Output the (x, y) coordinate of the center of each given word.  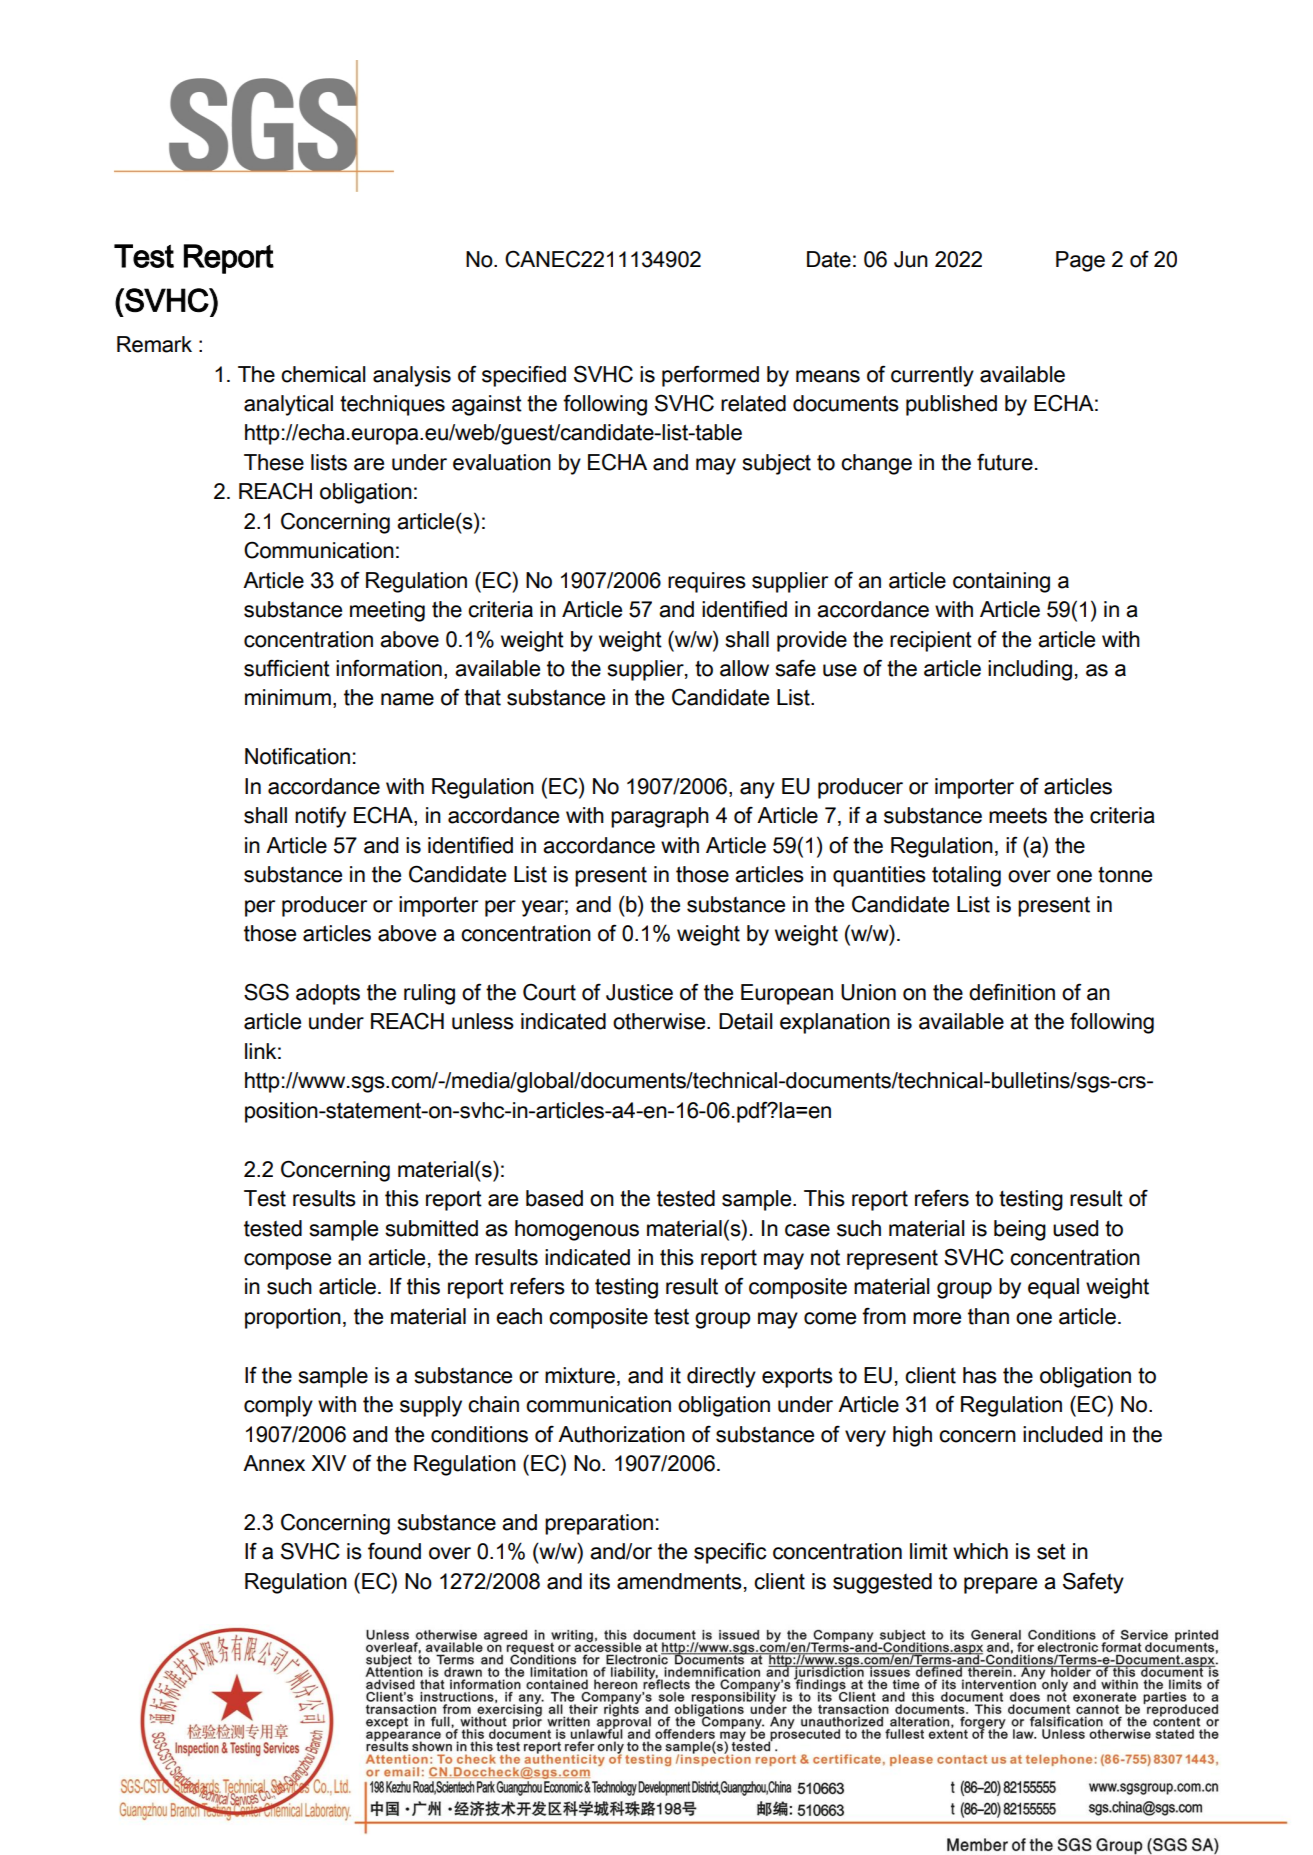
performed (710, 376)
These (274, 462)
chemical (323, 374)
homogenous (577, 1230)
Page (1080, 261)
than (988, 1316)
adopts (328, 994)
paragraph (660, 817)
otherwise (660, 1021)
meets (1018, 816)
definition (1012, 992)
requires (707, 582)
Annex (274, 1463)
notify (320, 817)
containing (1001, 582)
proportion (293, 1318)
